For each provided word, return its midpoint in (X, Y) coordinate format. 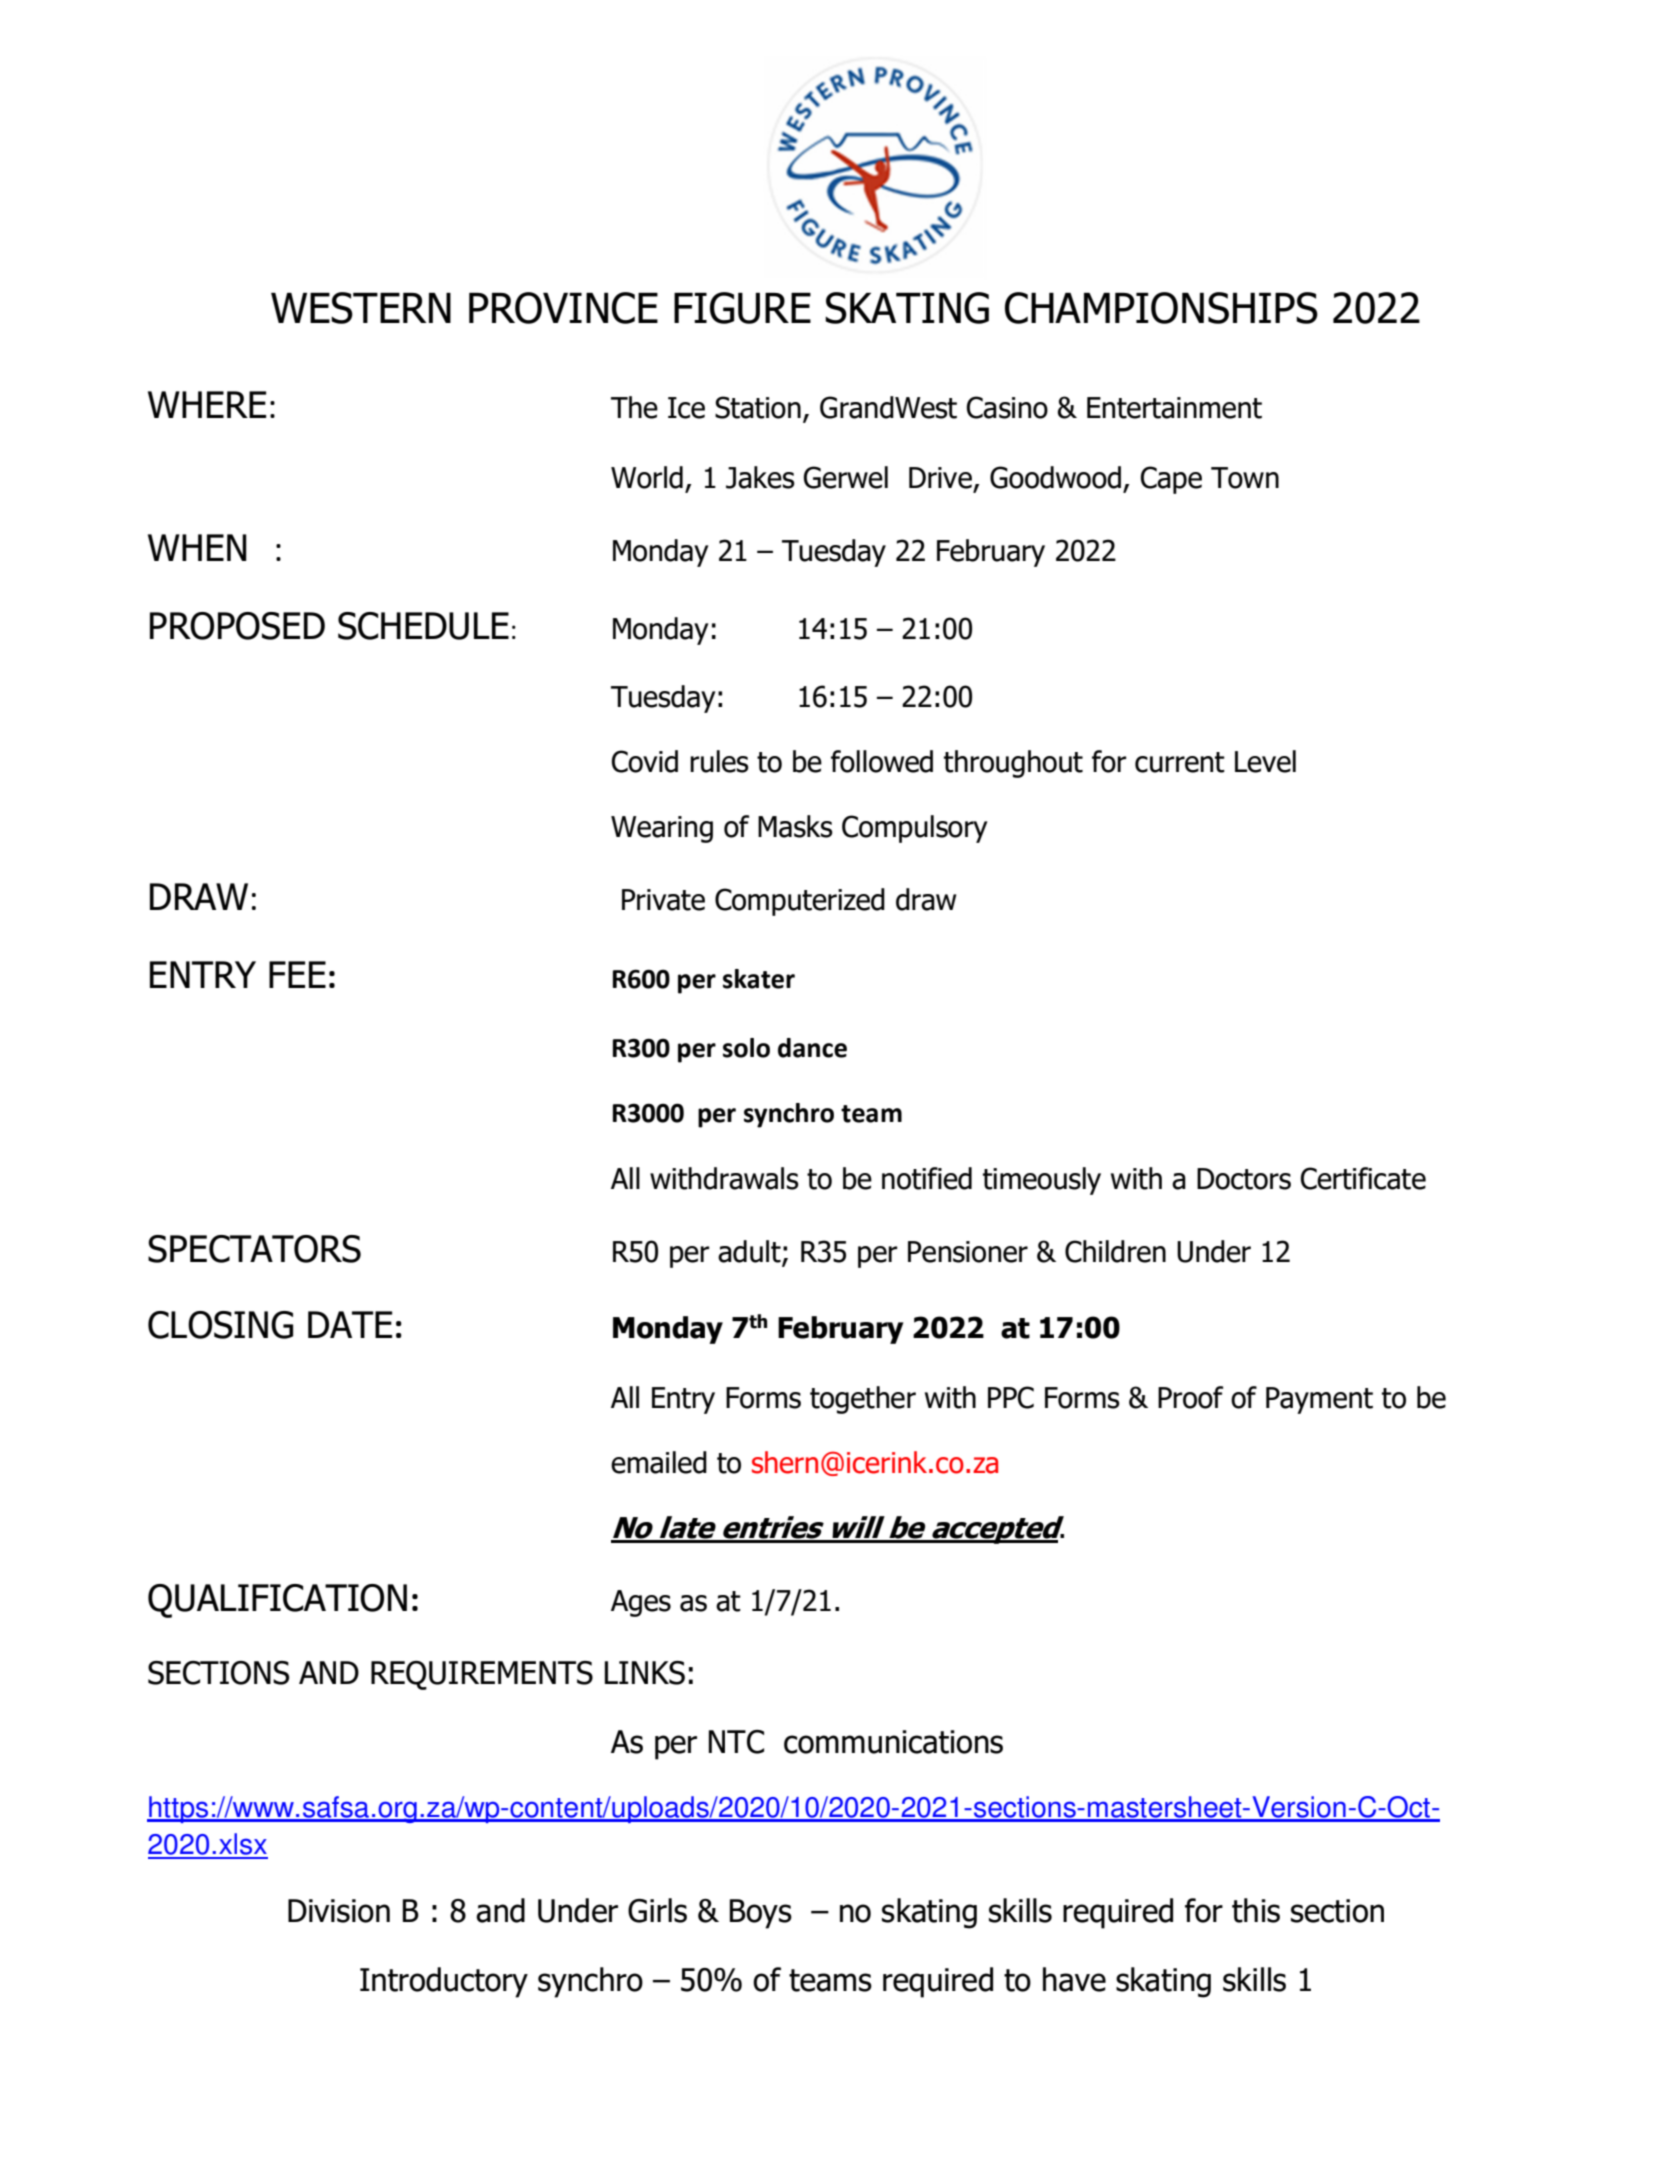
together (863, 1400)
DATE (350, 1324)
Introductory (444, 1982)
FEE (297, 974)
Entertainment (1174, 408)
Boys (761, 1914)
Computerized (800, 902)
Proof (1190, 1397)
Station (758, 407)
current (1180, 762)
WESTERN (361, 308)
